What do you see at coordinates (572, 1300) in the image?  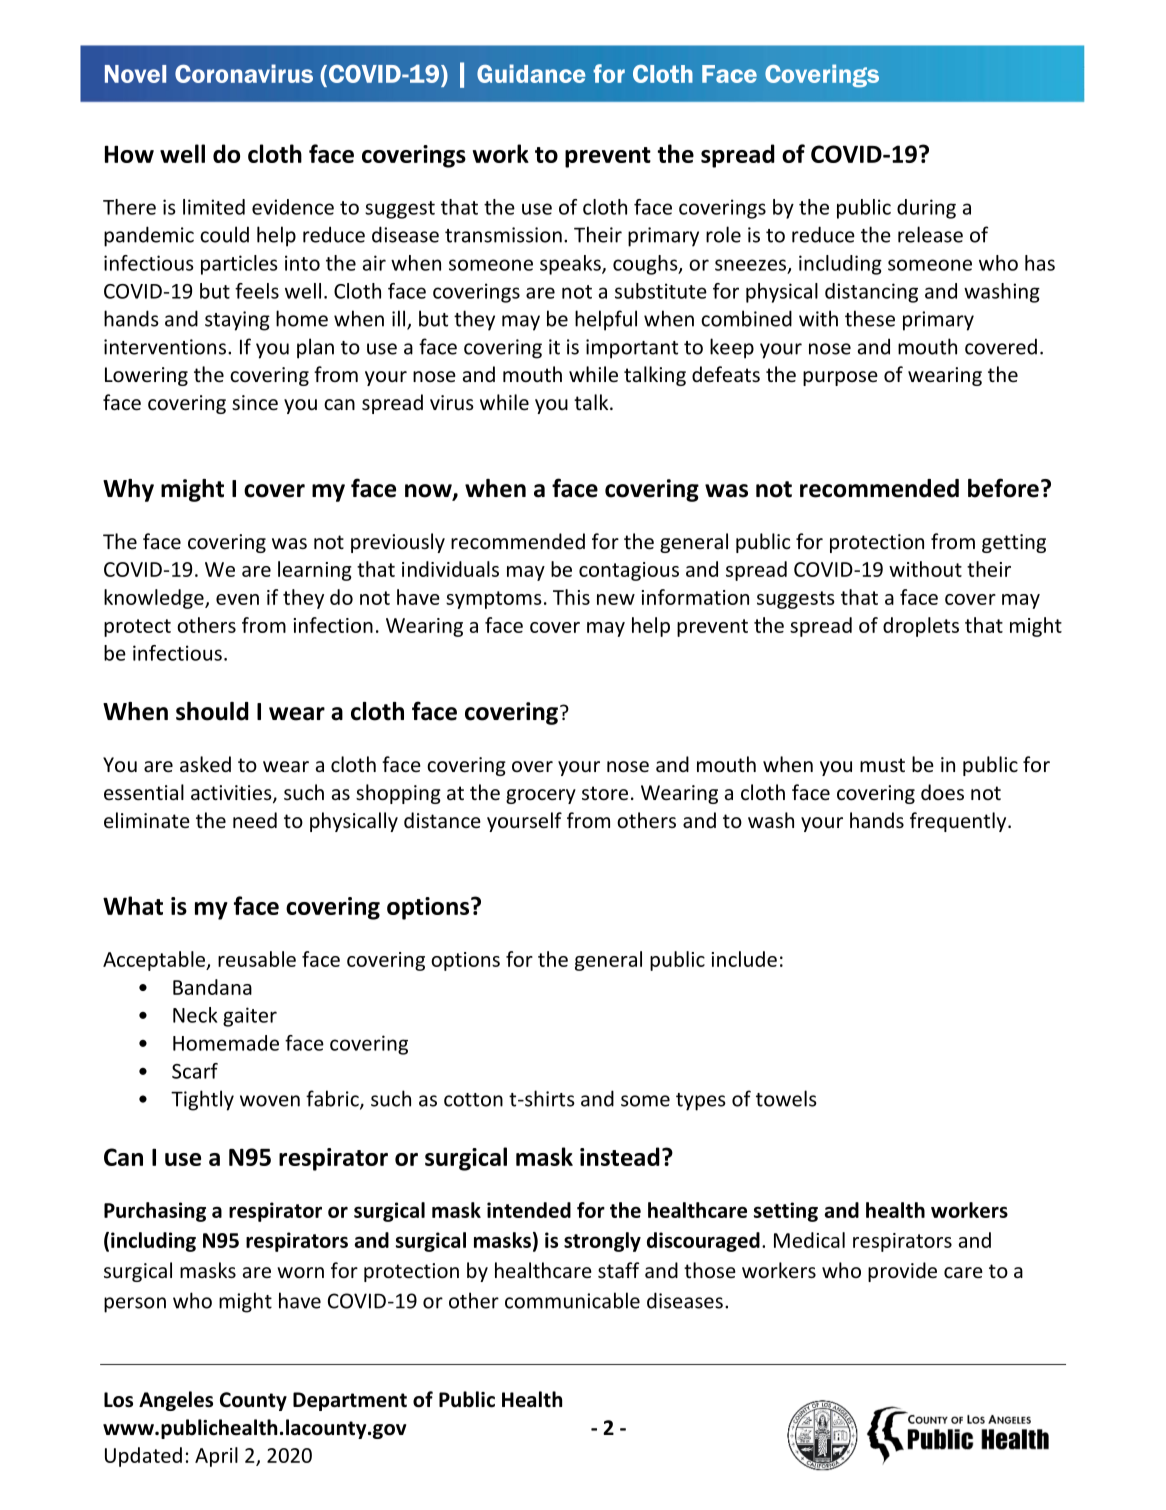 I see `communicable` at bounding box center [572, 1300].
